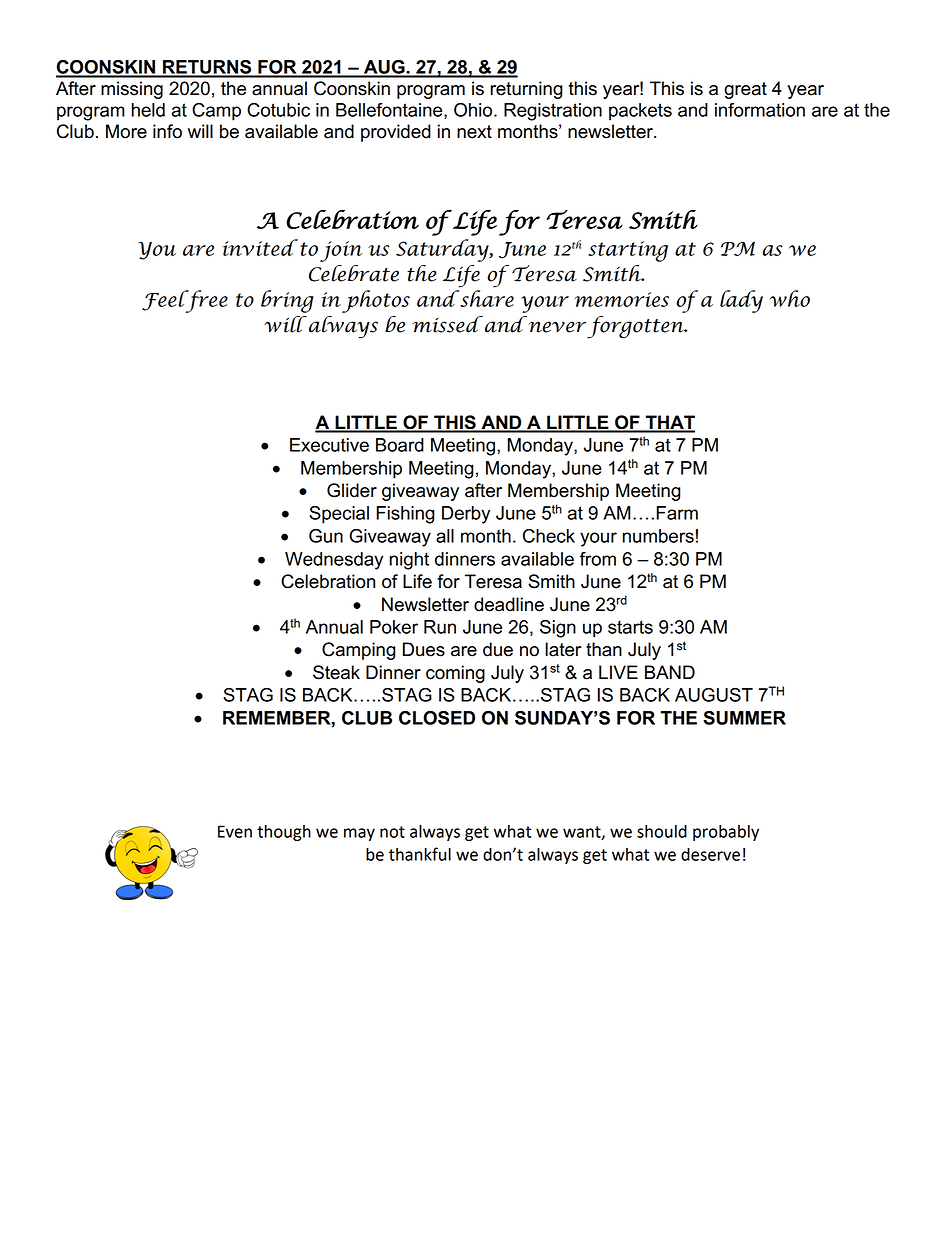 Image resolution: width=952 pixels, height=1233 pixels. Describe the element at coordinates (509, 604) in the screenshot. I see `deadline` at that location.
